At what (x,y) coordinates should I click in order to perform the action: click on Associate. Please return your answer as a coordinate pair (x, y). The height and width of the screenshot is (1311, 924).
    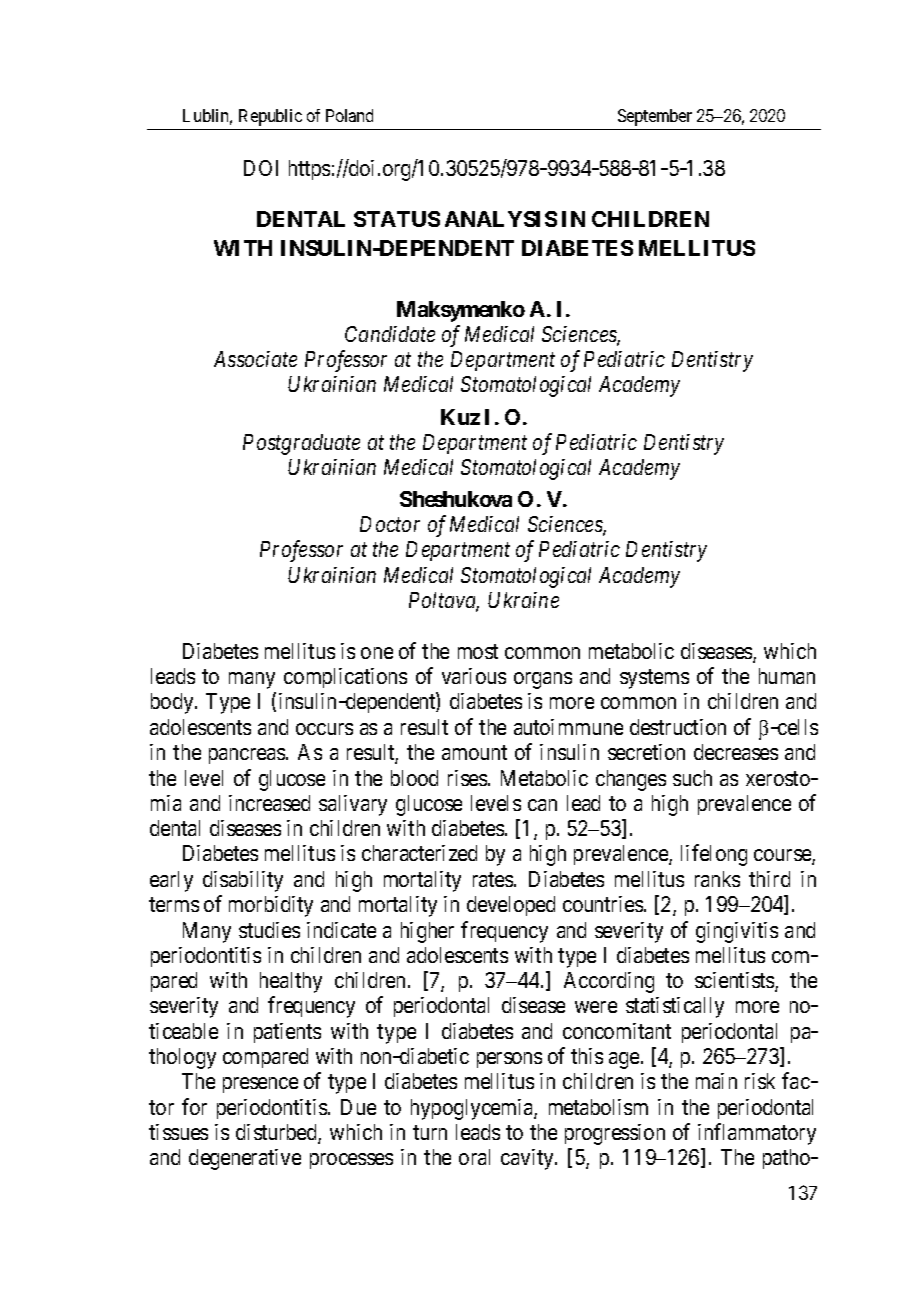
    Looking at the image, I should click on (255, 359).
